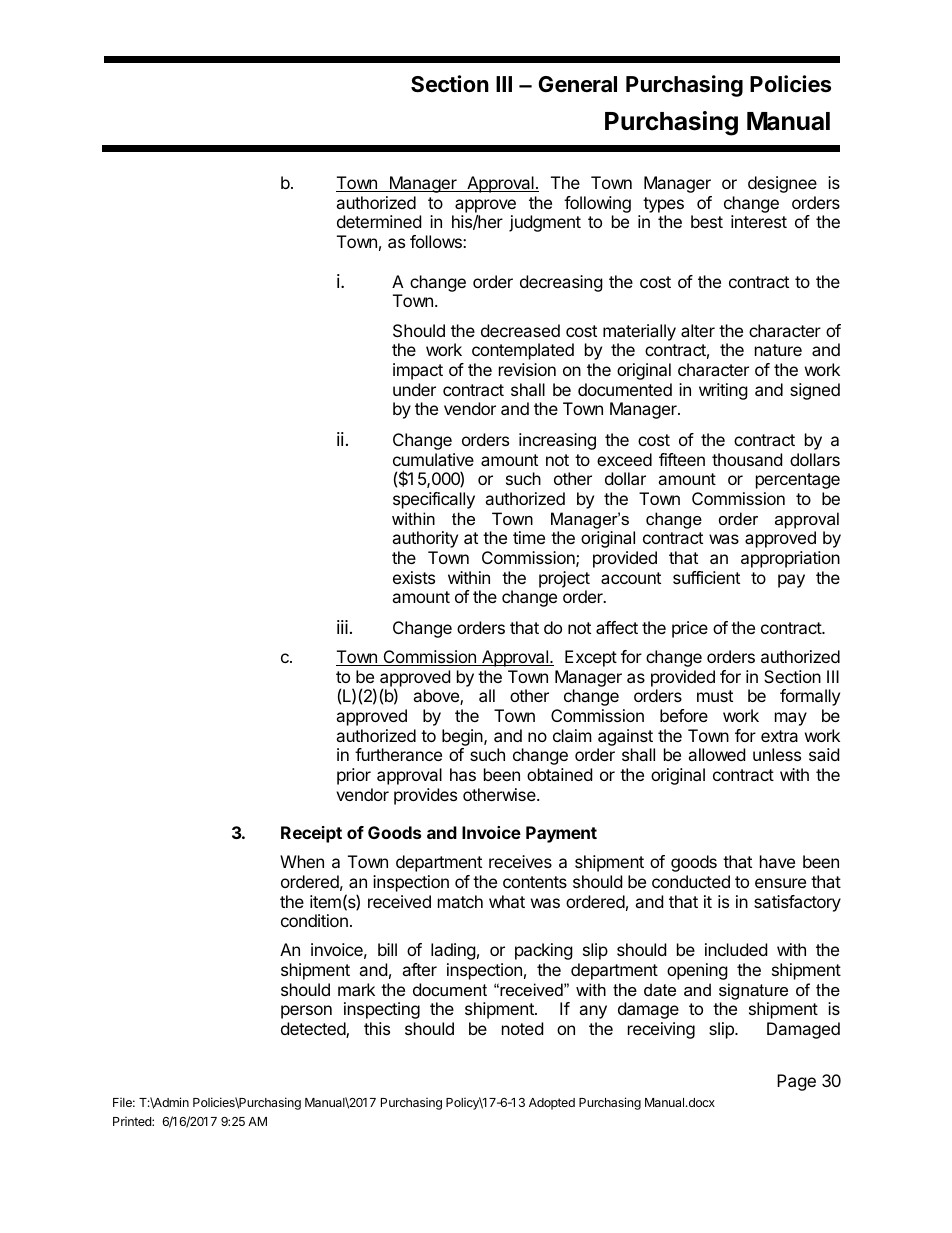  I want to click on types, so click(663, 205).
